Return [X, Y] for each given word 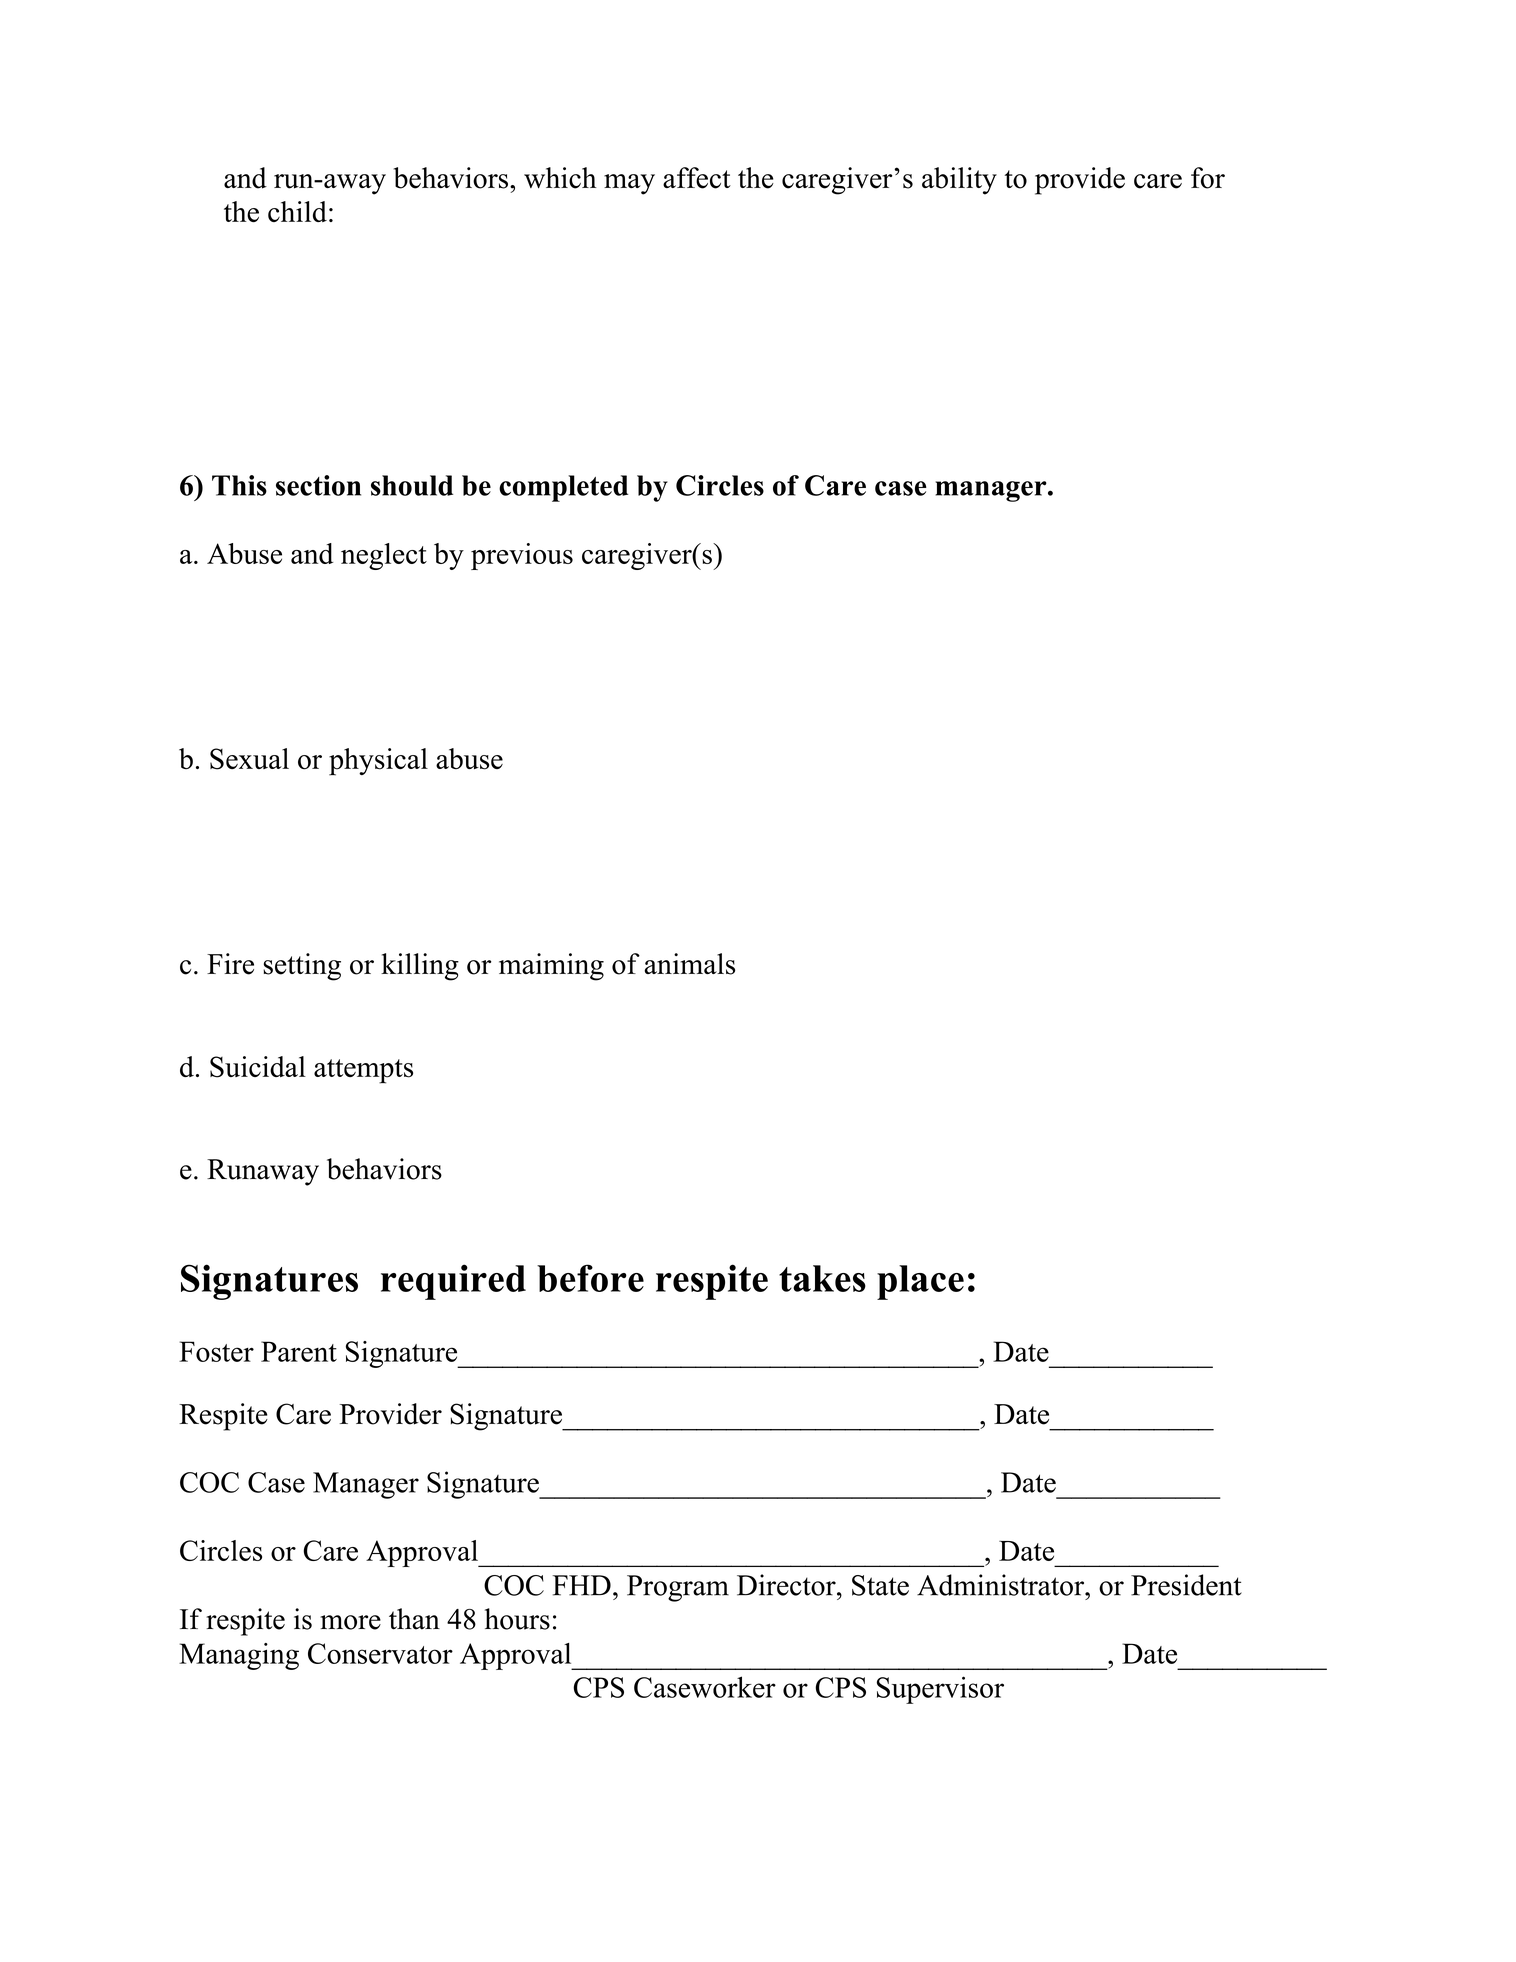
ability [959, 181]
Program [678, 1588]
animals [689, 964]
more [350, 1622]
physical [378, 762]
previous [522, 556]
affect [697, 178]
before [590, 1278]
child [297, 211]
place [920, 1282]
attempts [363, 1071]
